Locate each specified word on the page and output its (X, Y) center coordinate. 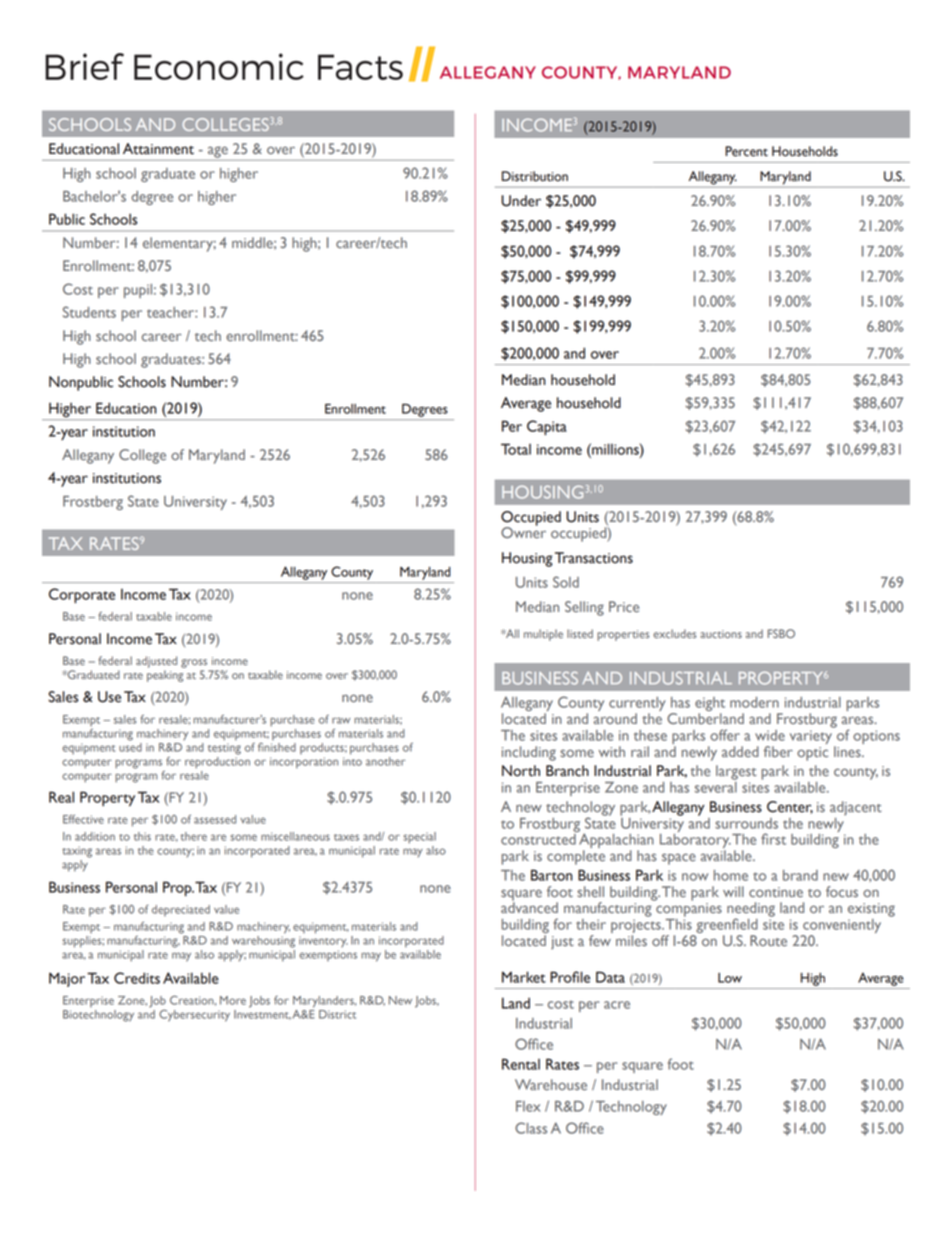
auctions (721, 634)
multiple (543, 635)
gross (194, 663)
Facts (360, 67)
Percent (746, 151)
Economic (219, 66)
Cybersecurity (194, 1016)
